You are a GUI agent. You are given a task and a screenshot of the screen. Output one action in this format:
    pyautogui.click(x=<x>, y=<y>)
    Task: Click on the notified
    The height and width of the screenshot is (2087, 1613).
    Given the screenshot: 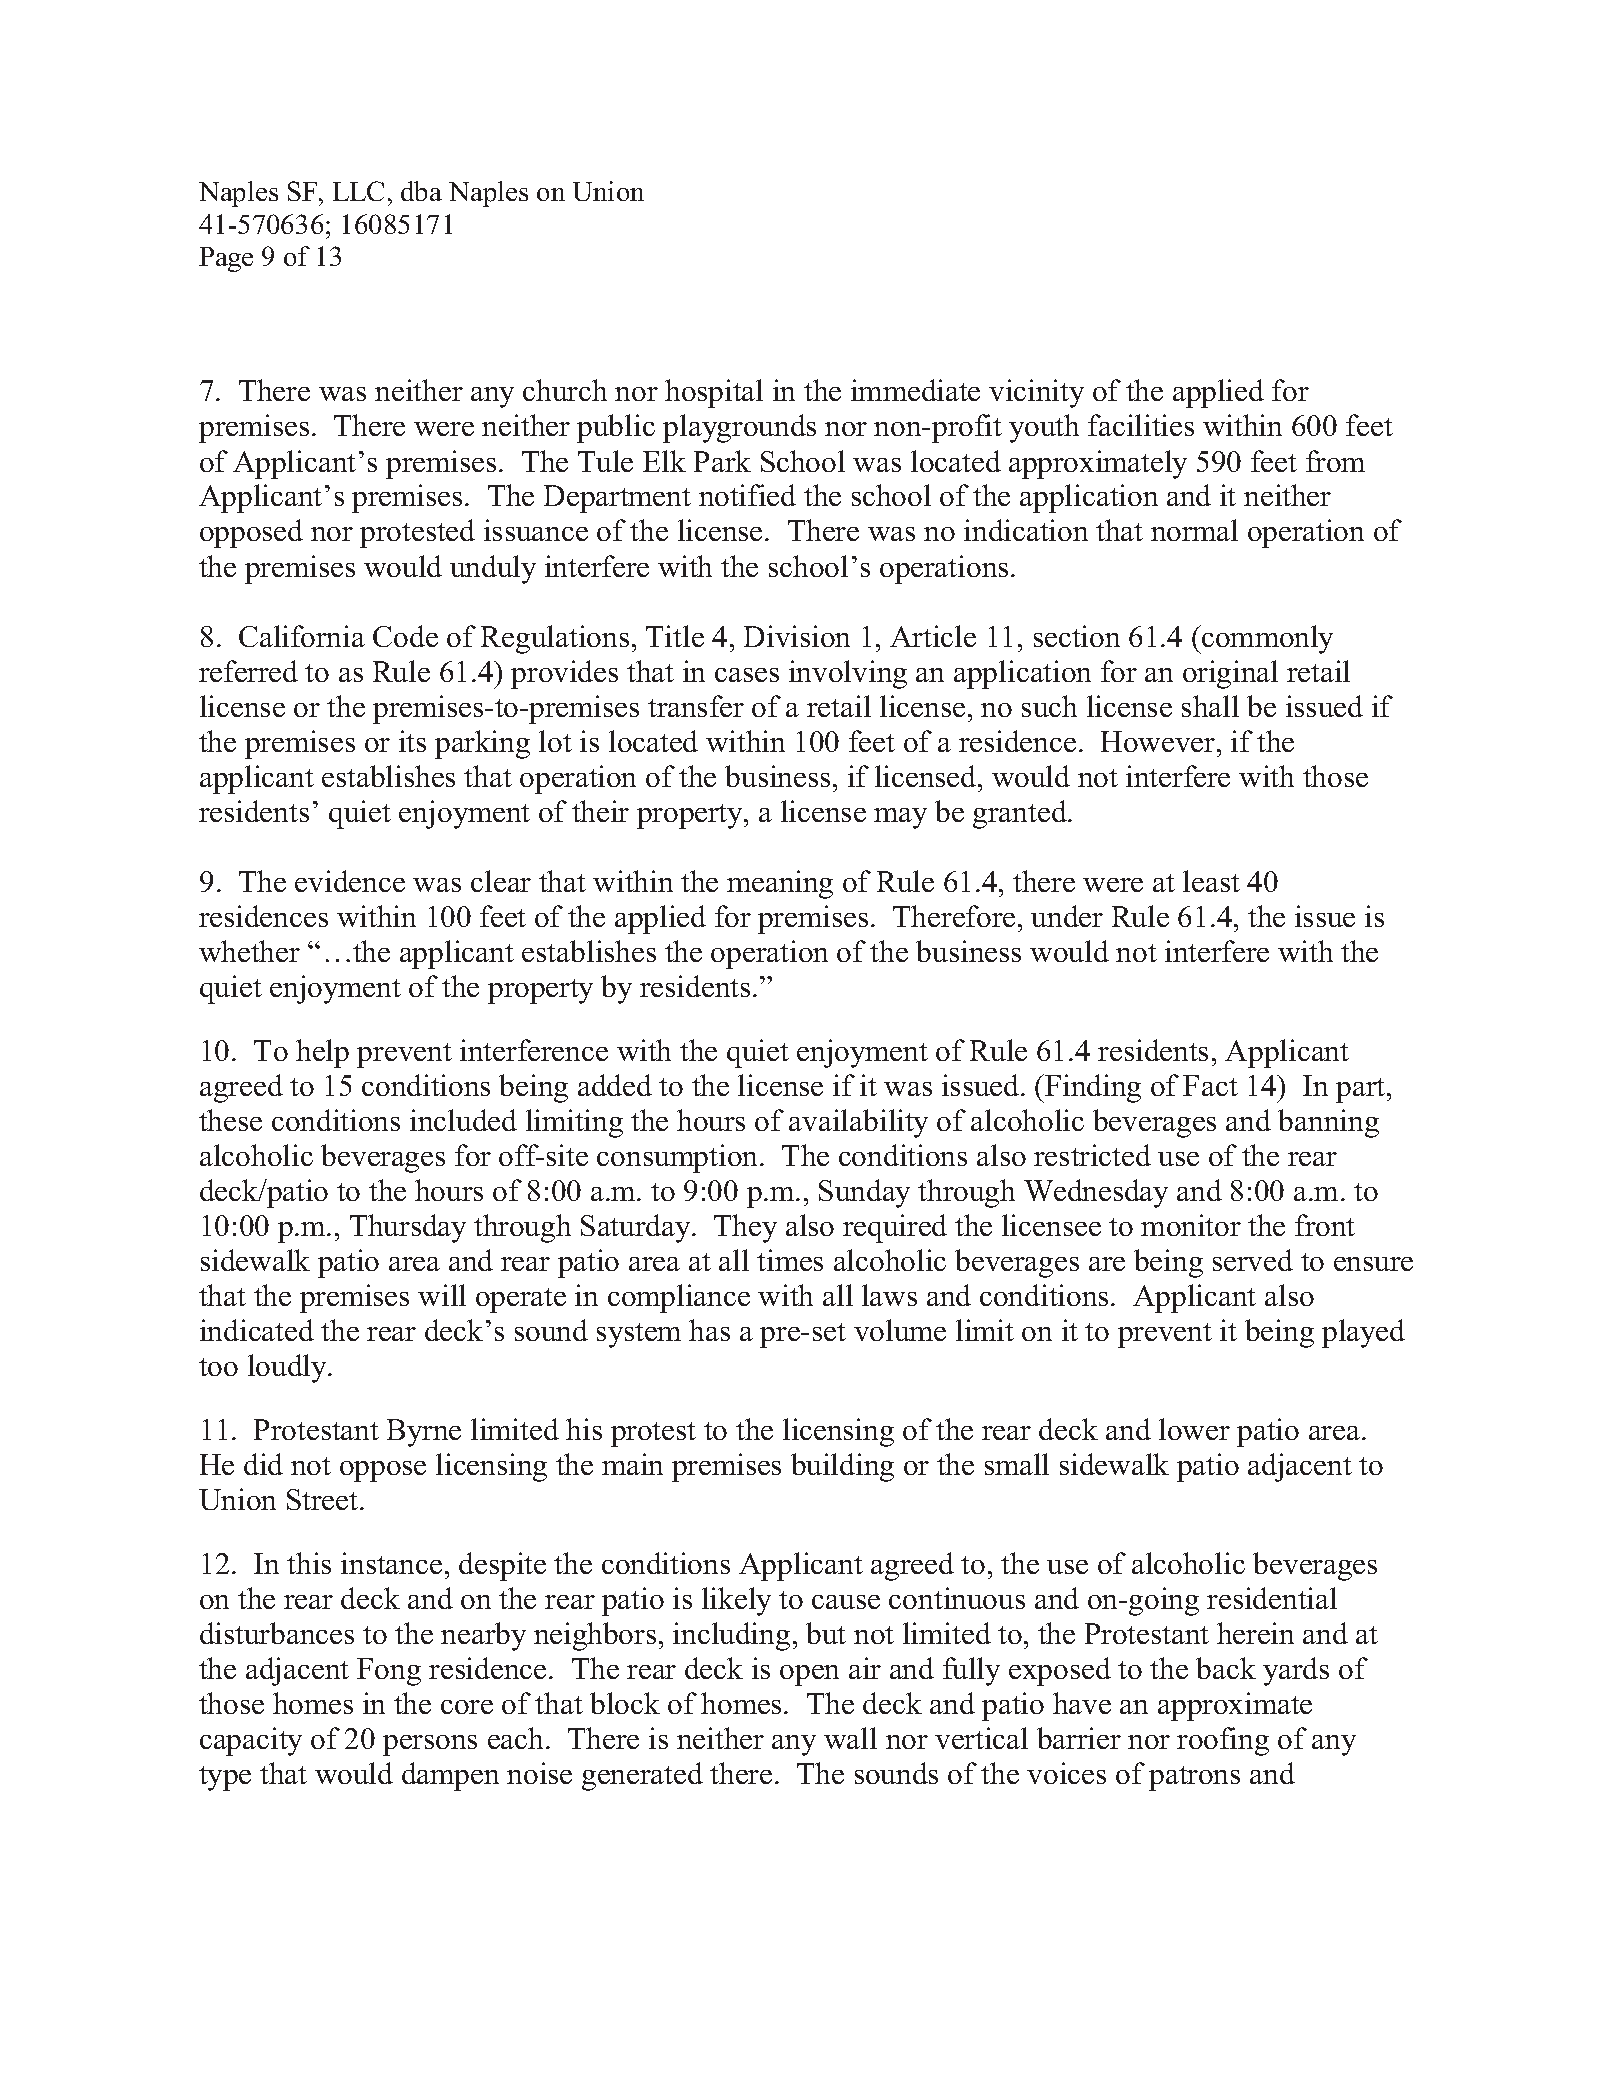 What is the action you would take?
    pyautogui.click(x=747, y=495)
